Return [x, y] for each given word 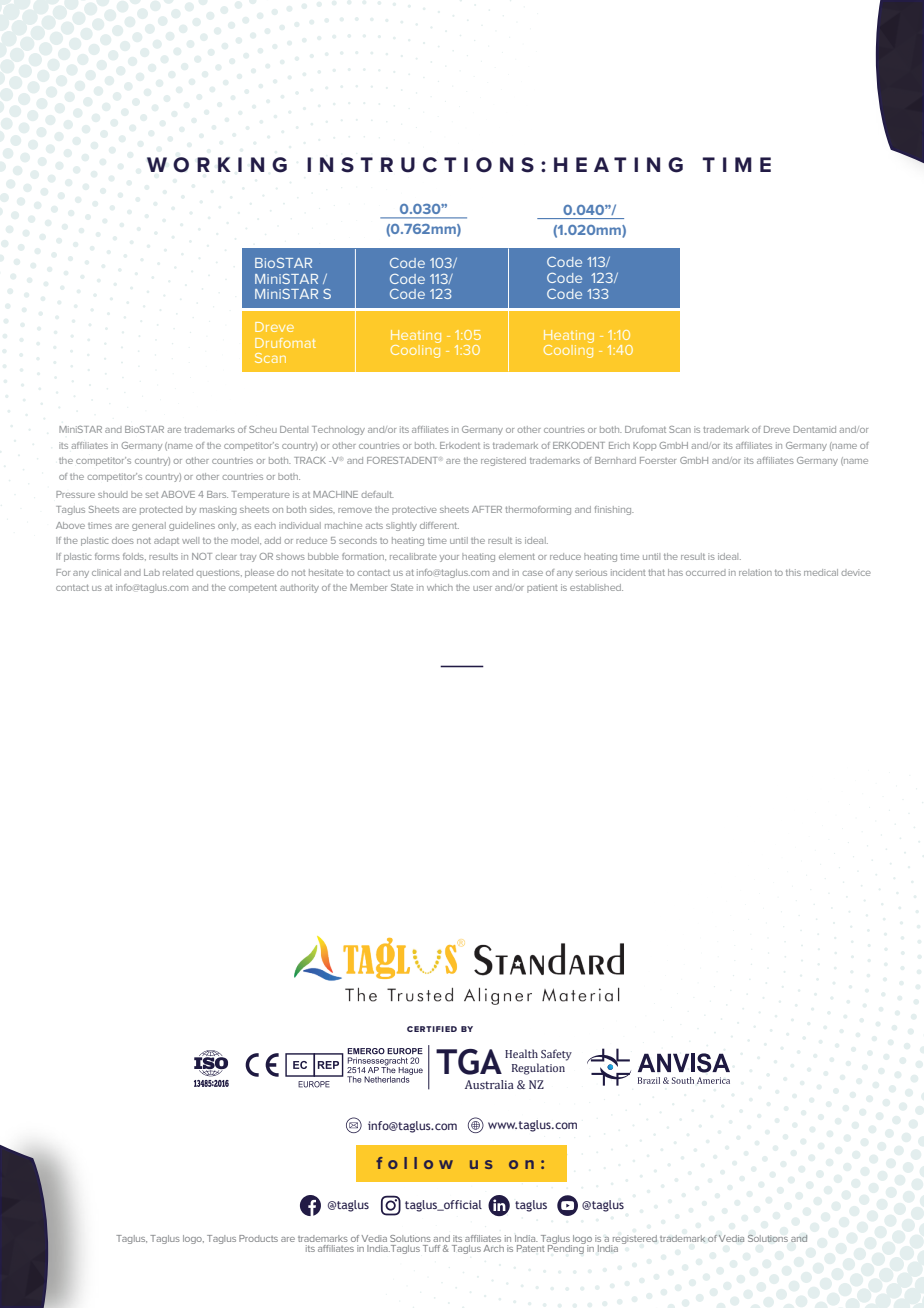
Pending [566, 1248]
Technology [338, 430]
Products [258, 1238]
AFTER [487, 509]
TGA [469, 1062]
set [152, 495]
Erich [619, 445]
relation [755, 572]
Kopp [644, 446]
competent [253, 588]
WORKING [217, 165]
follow [414, 1163]
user [482, 588]
